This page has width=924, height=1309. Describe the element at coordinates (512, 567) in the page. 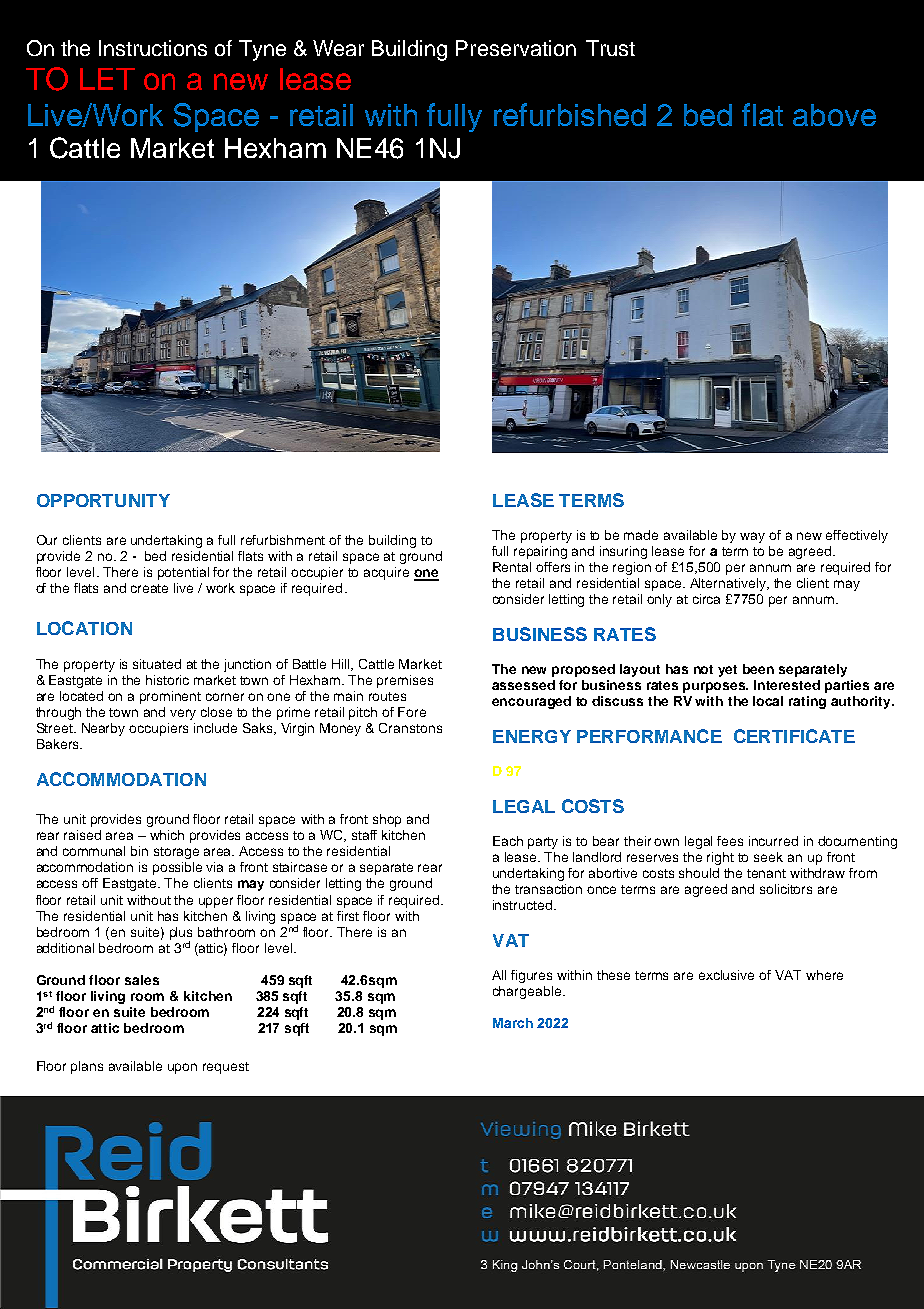

I see `Rental` at that location.
